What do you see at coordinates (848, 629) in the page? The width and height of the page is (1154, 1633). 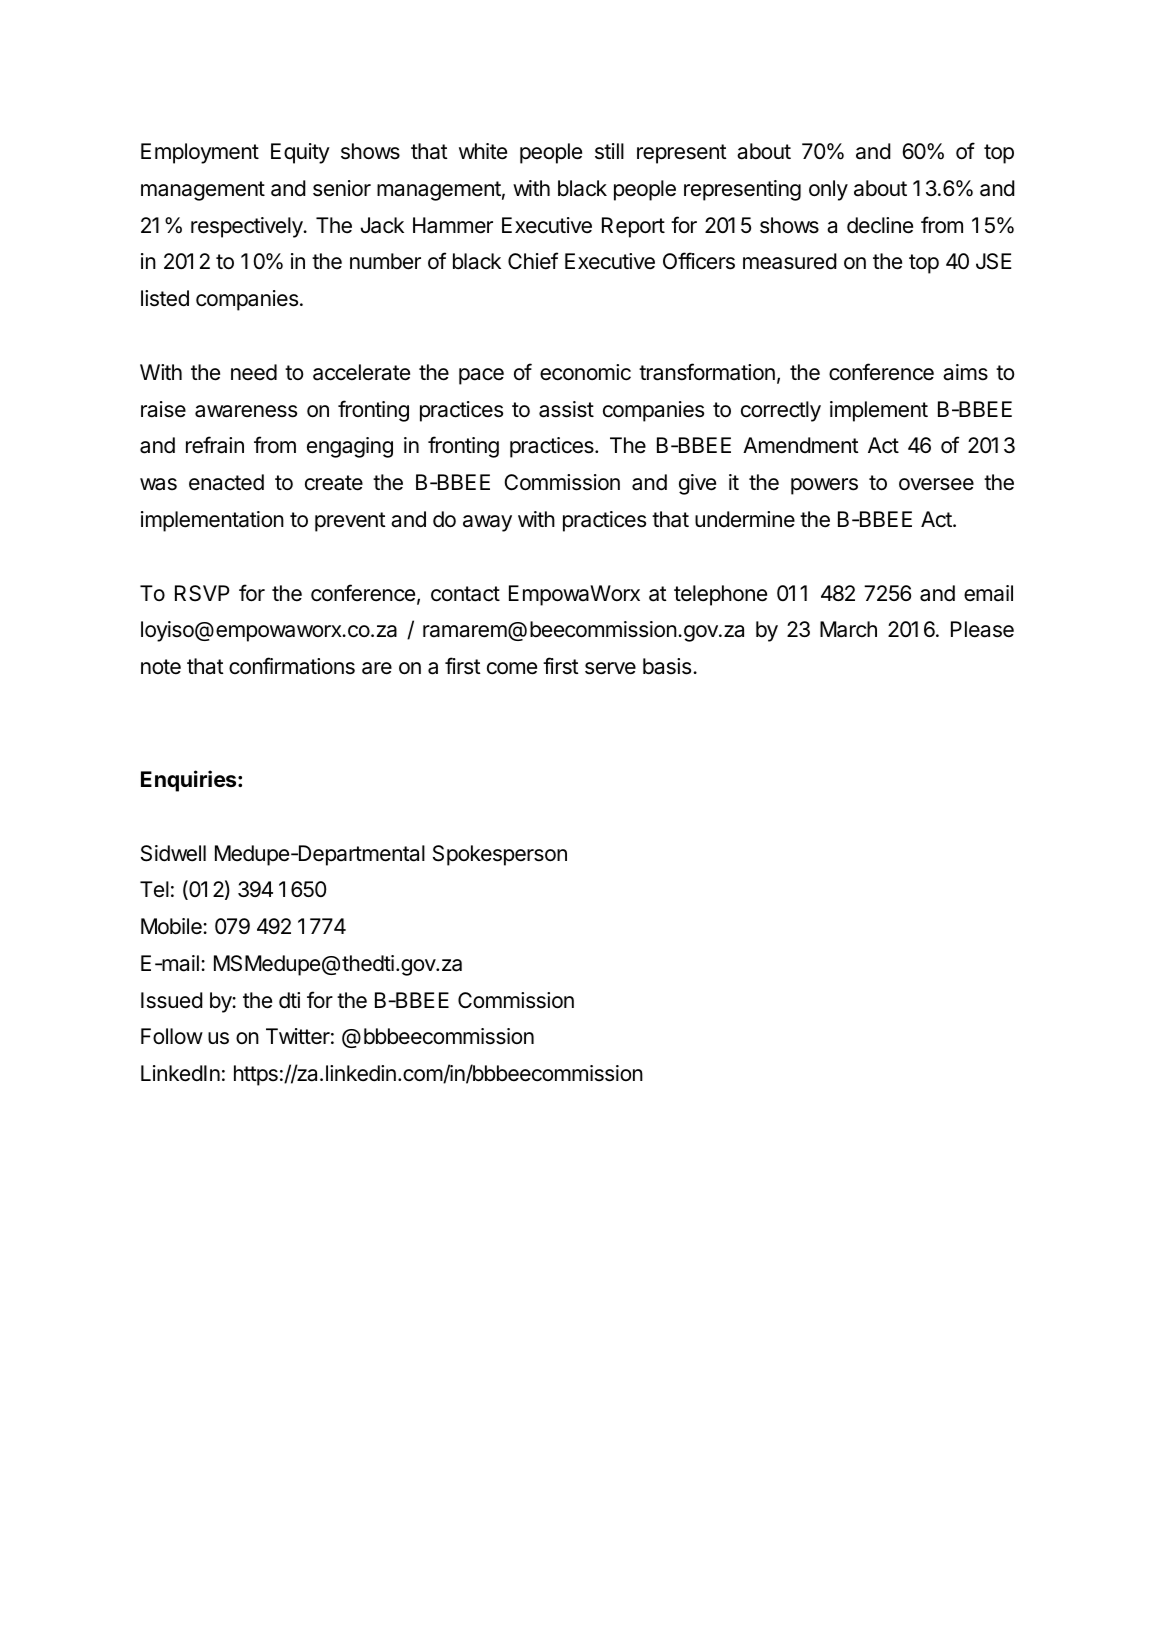 I see `March` at bounding box center [848, 629].
